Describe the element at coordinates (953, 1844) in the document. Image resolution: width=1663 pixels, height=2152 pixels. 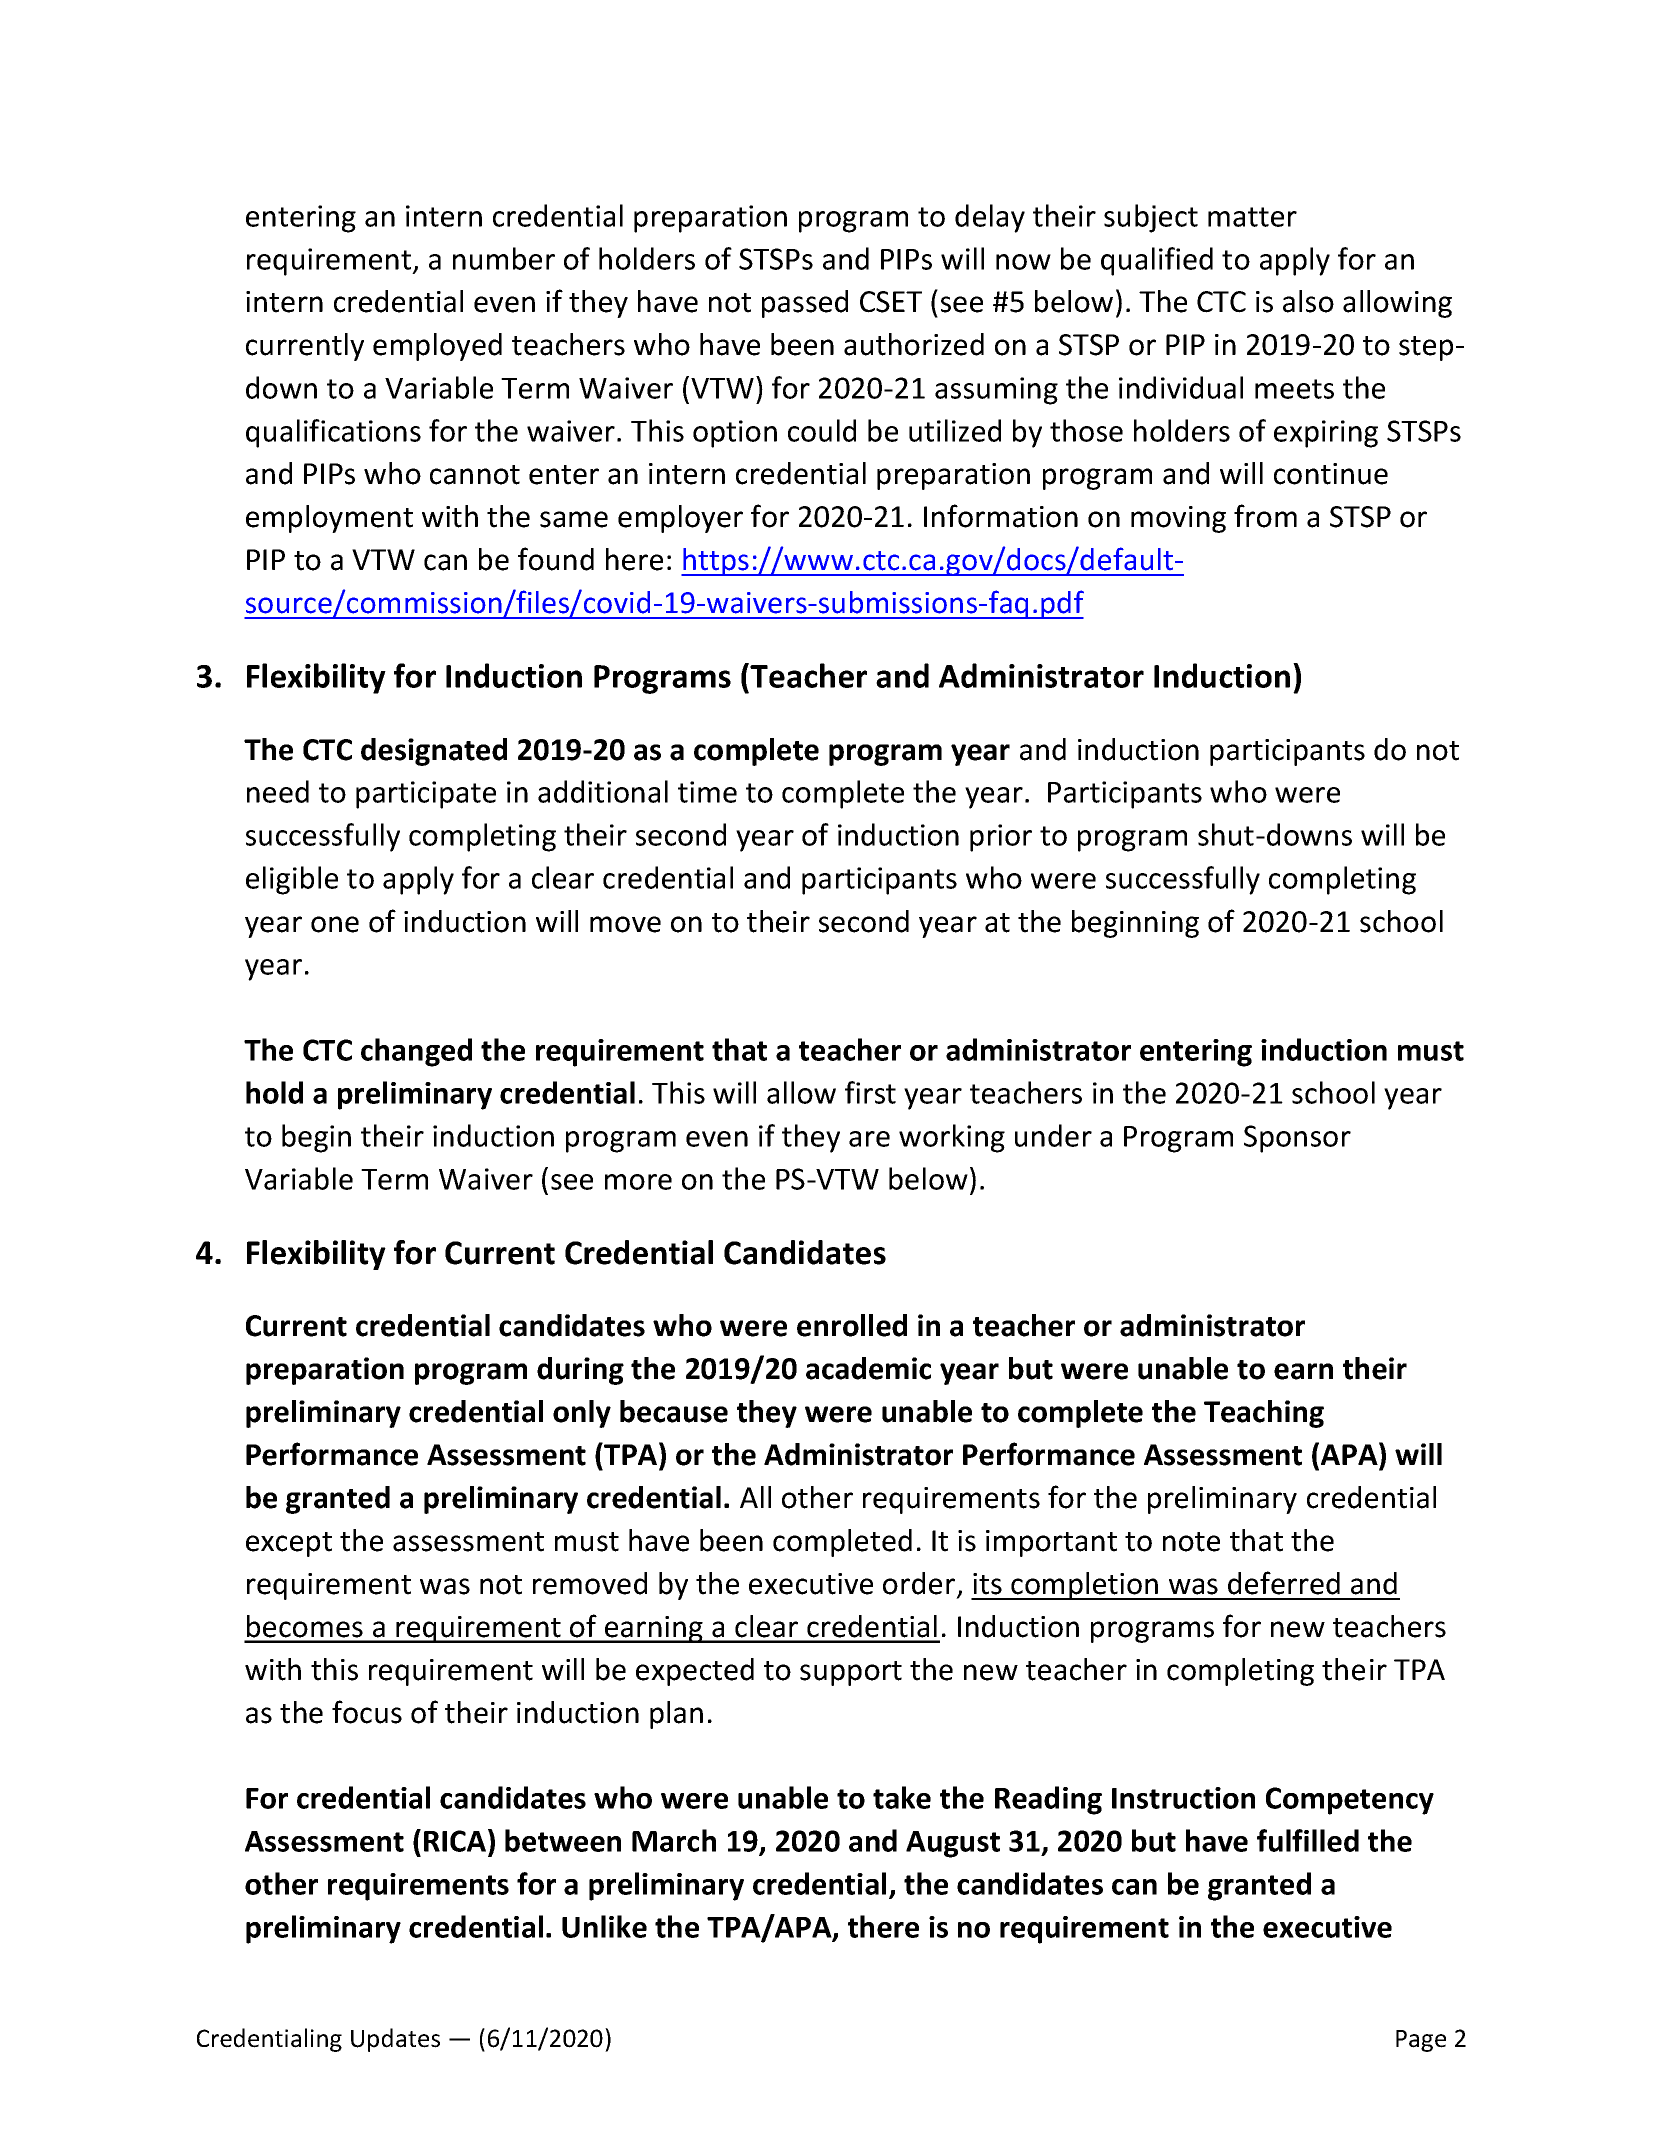
I see `August` at that location.
